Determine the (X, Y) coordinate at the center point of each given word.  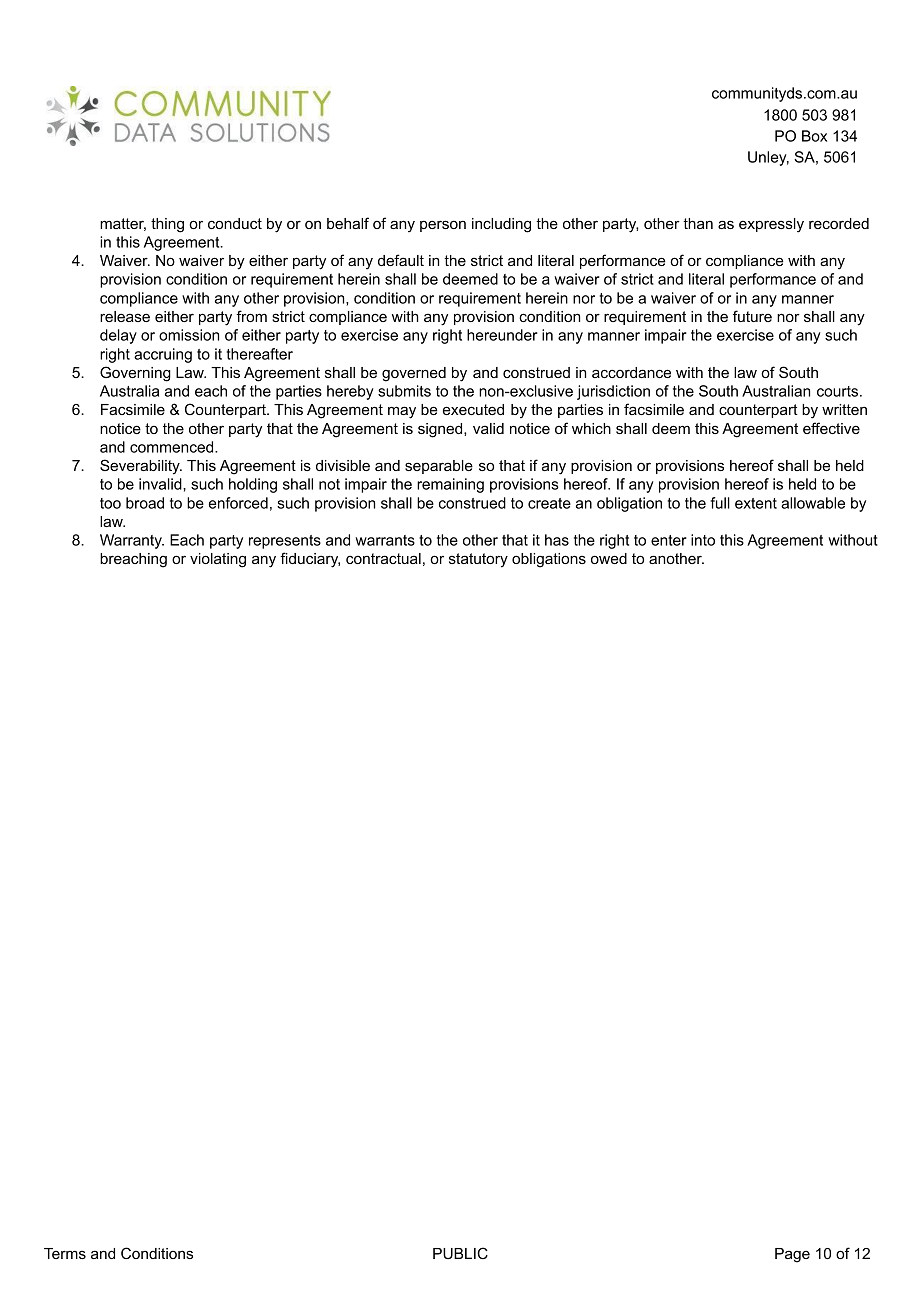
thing (167, 225)
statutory (478, 560)
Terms (65, 1253)
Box (814, 136)
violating (218, 560)
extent (756, 503)
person (443, 226)
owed (609, 558)
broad (145, 503)
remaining (450, 485)
